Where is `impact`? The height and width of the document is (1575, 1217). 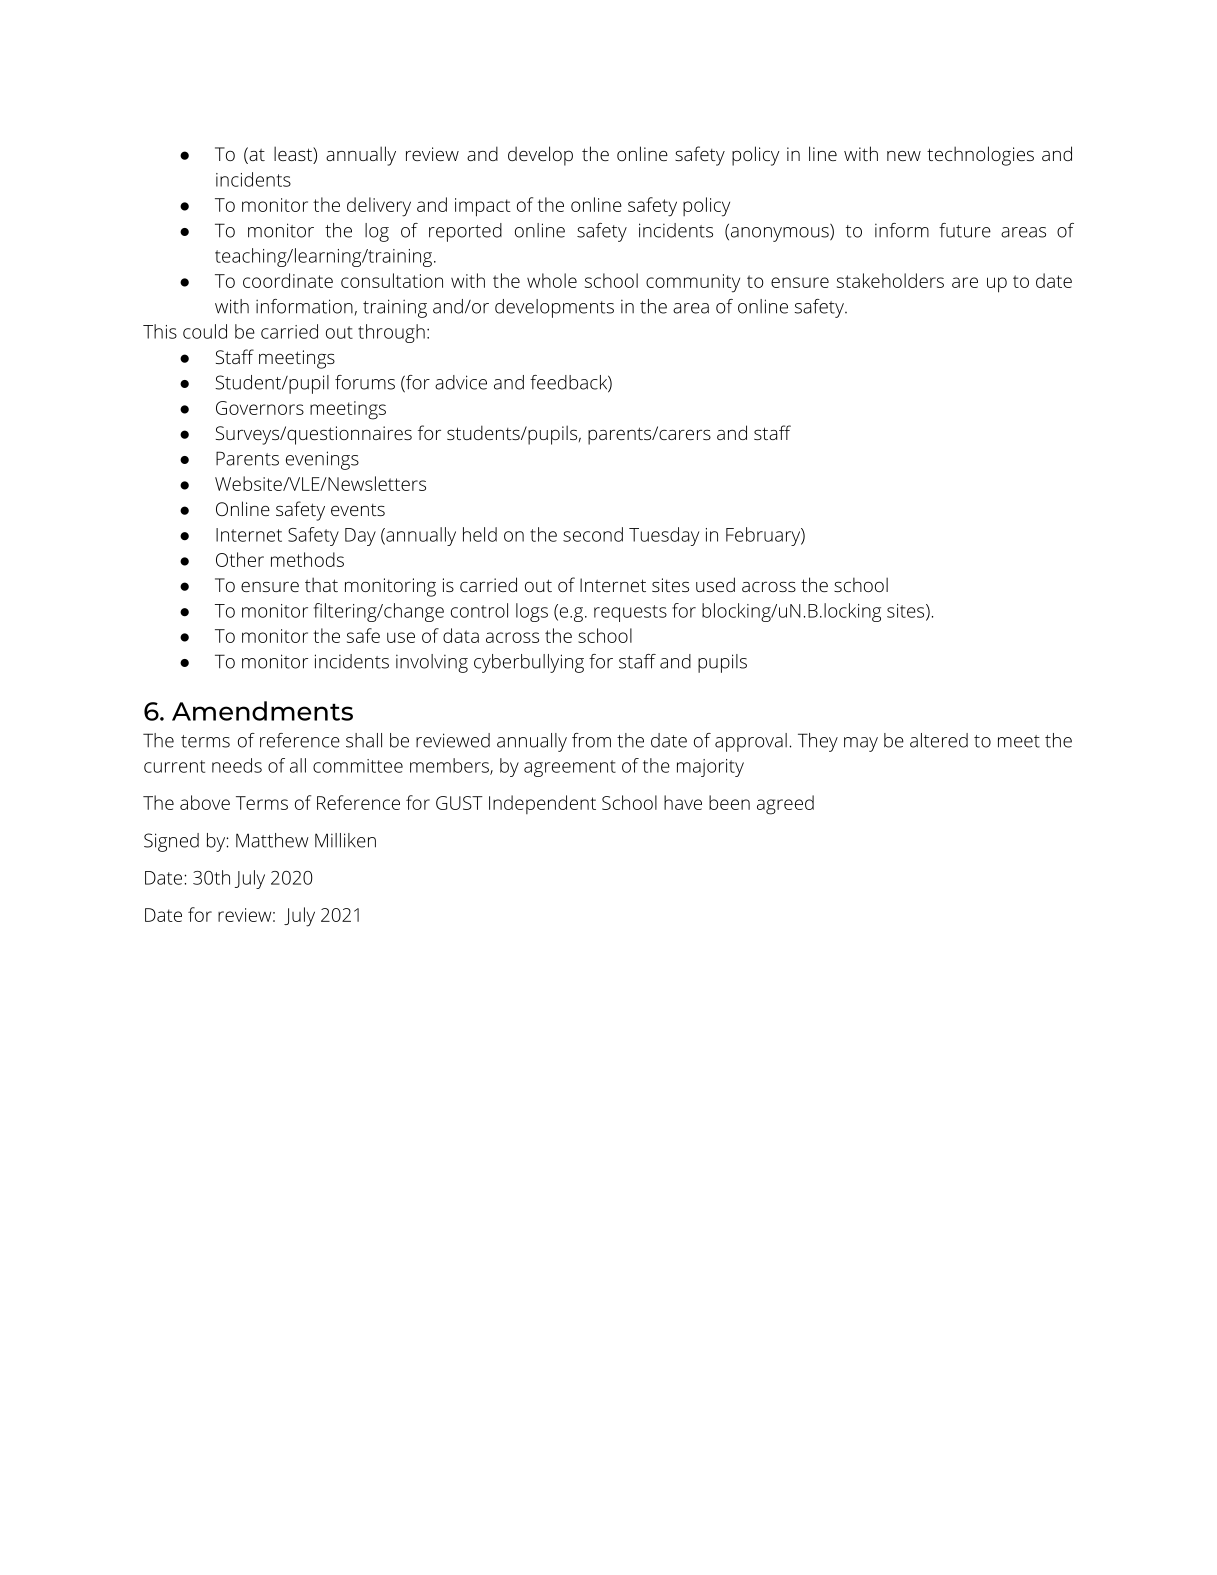 impact is located at coordinates (483, 207).
